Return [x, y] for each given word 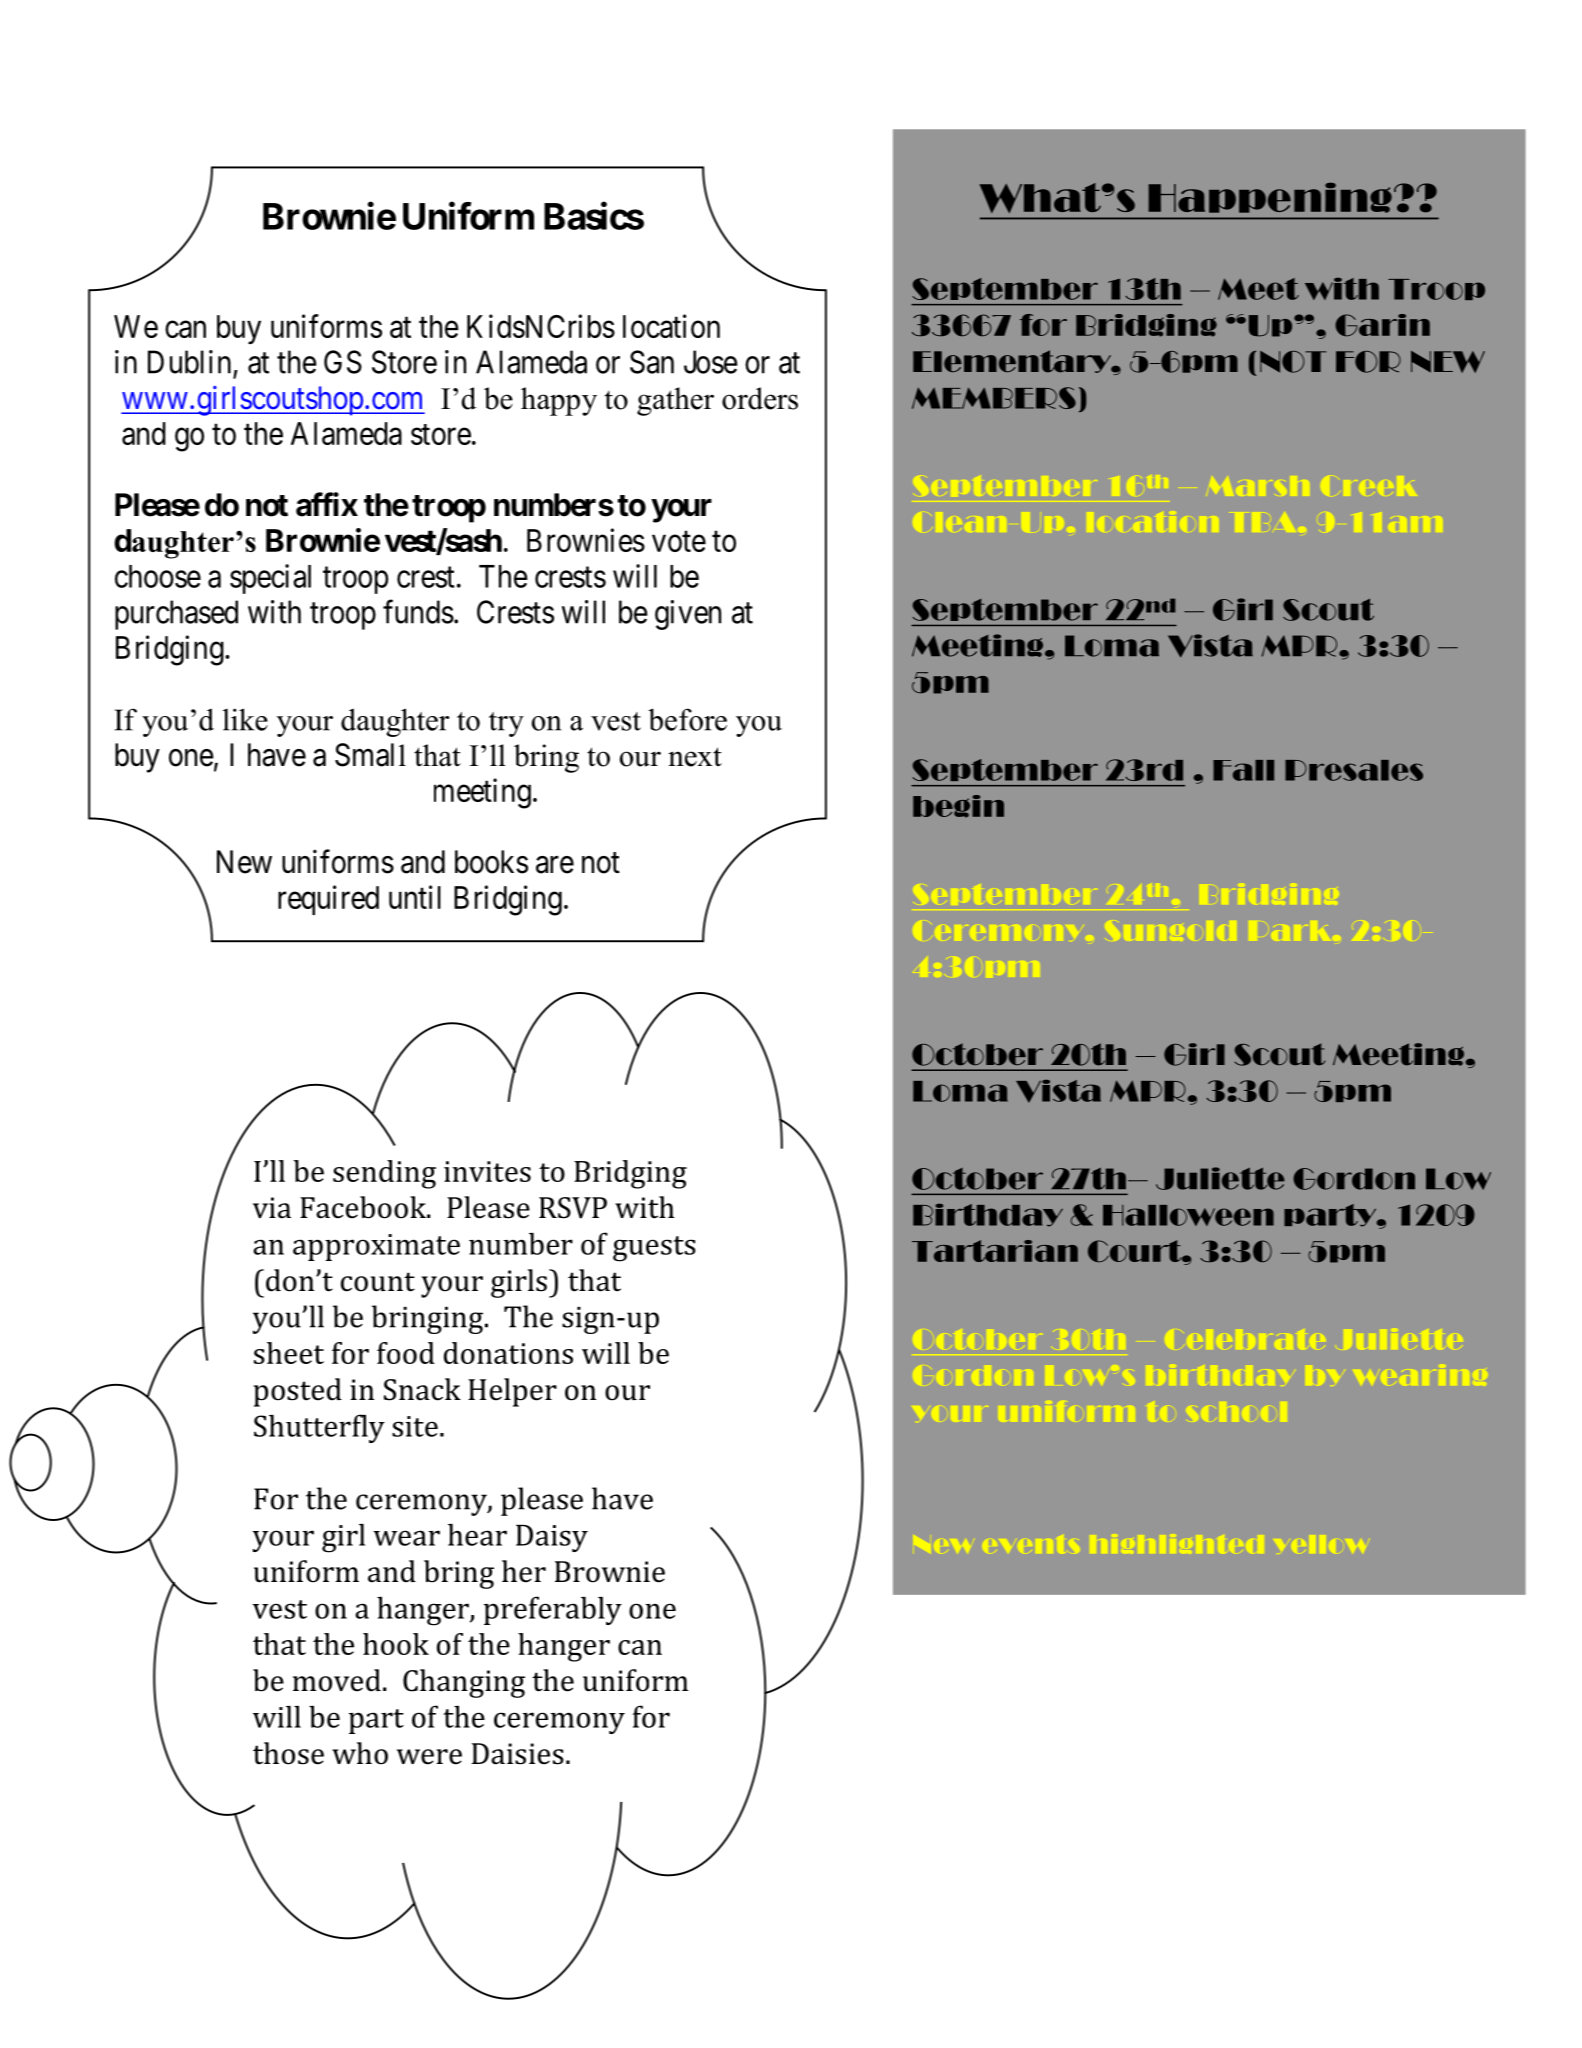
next [695, 757]
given [688, 615]
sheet [289, 1353]
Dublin [189, 362]
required [328, 900]
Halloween [1188, 1215]
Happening [1270, 198]
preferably [553, 1610]
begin [958, 806]
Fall [1243, 770]
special [270, 579]
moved [337, 1680]
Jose [711, 362]
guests [654, 1249]
